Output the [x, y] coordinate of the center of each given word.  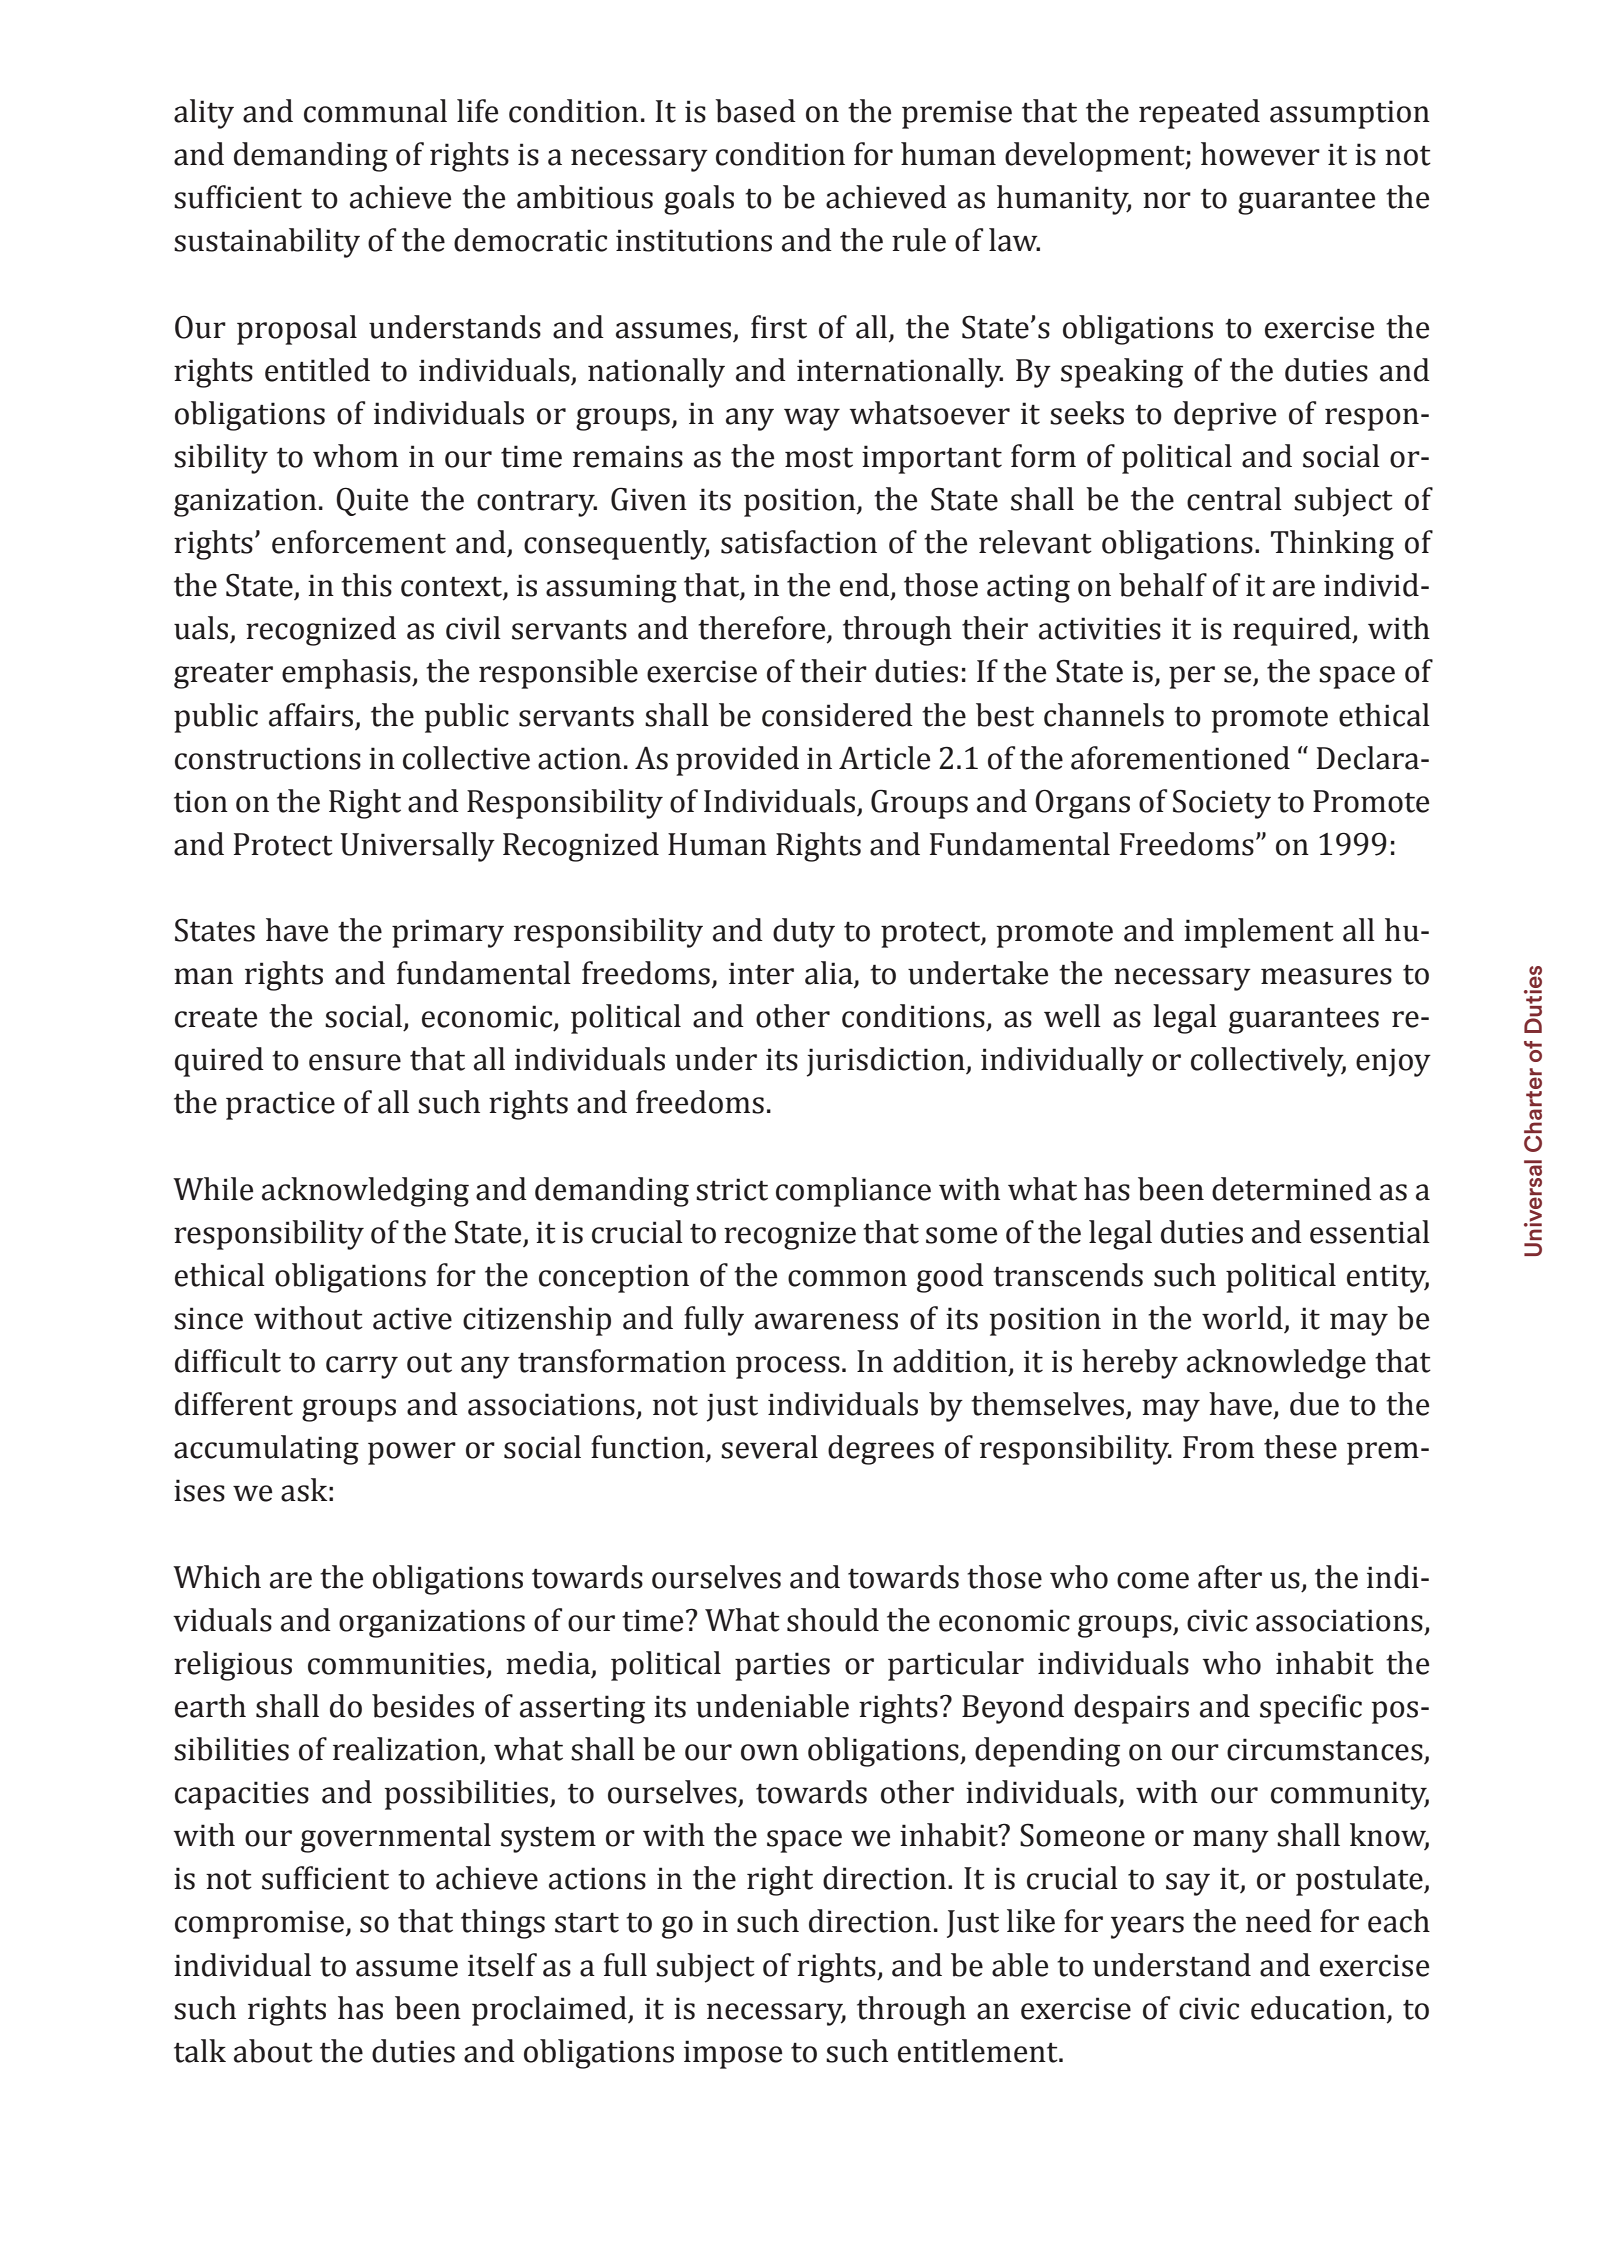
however [1260, 154]
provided [737, 761]
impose [733, 2054]
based [755, 111]
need [1279, 1921]
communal [375, 111]
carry [362, 1367]
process [788, 1367]
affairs [311, 715]
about [273, 2051]
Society [1222, 804]
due [1314, 1404]
